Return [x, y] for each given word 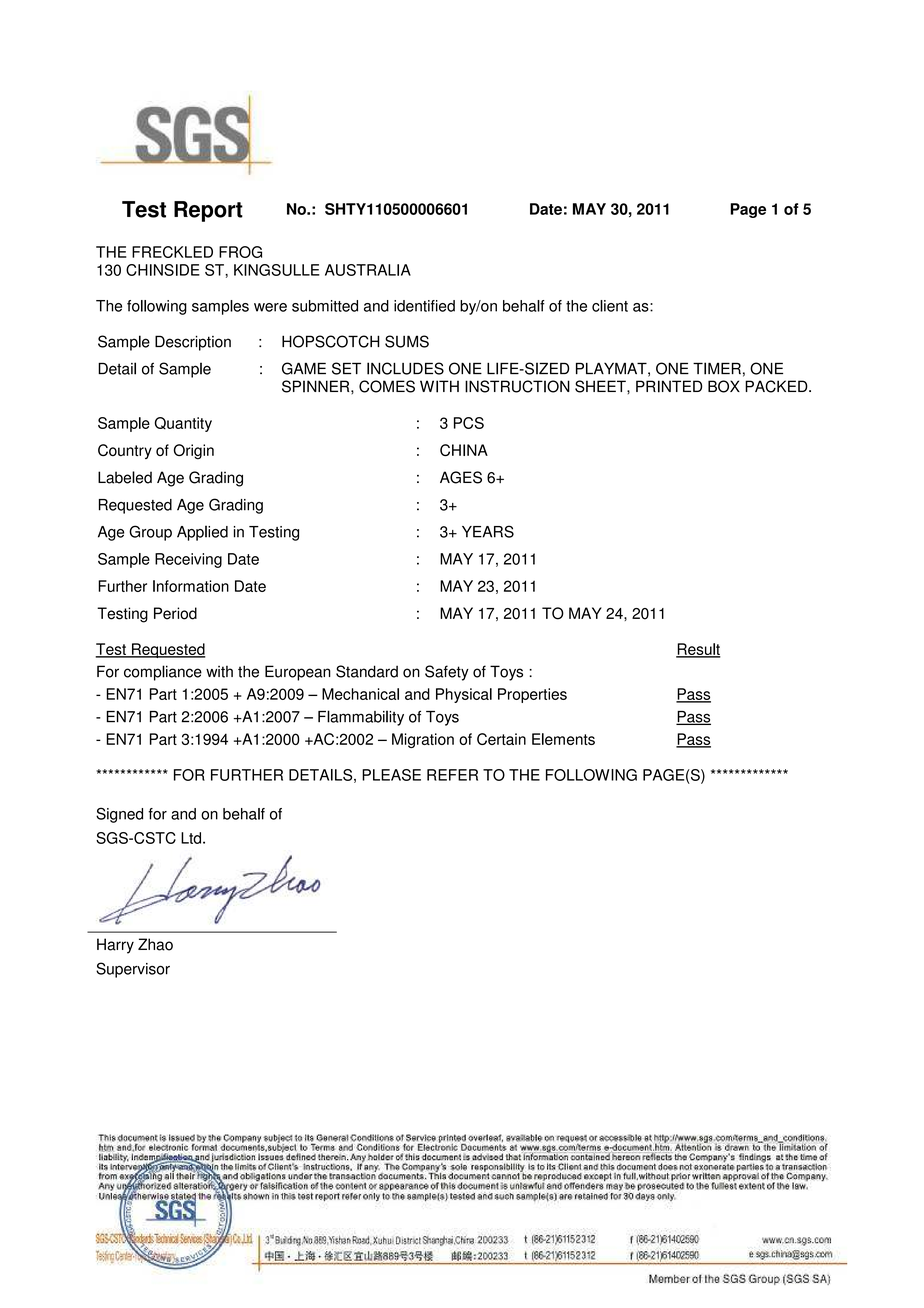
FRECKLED [172, 252]
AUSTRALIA [368, 270]
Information [191, 586]
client [610, 306]
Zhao [155, 944]
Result [698, 650]
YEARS [488, 531]
